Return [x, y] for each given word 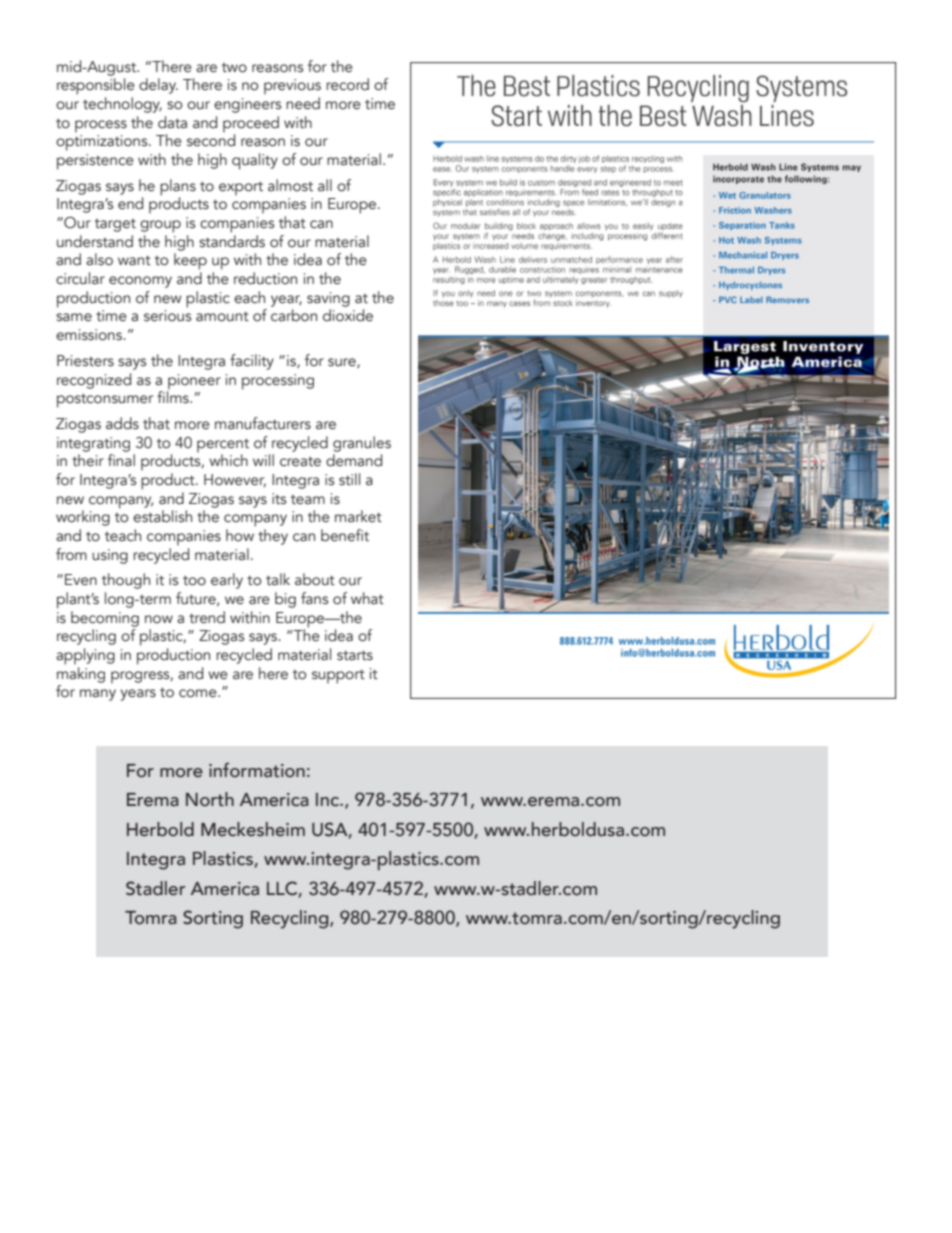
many [98, 695]
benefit [345, 535]
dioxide [348, 315]
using [110, 556]
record [347, 84]
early [227, 581]
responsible [96, 86]
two [234, 68]
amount [222, 317]
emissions [90, 335]
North [210, 799]
